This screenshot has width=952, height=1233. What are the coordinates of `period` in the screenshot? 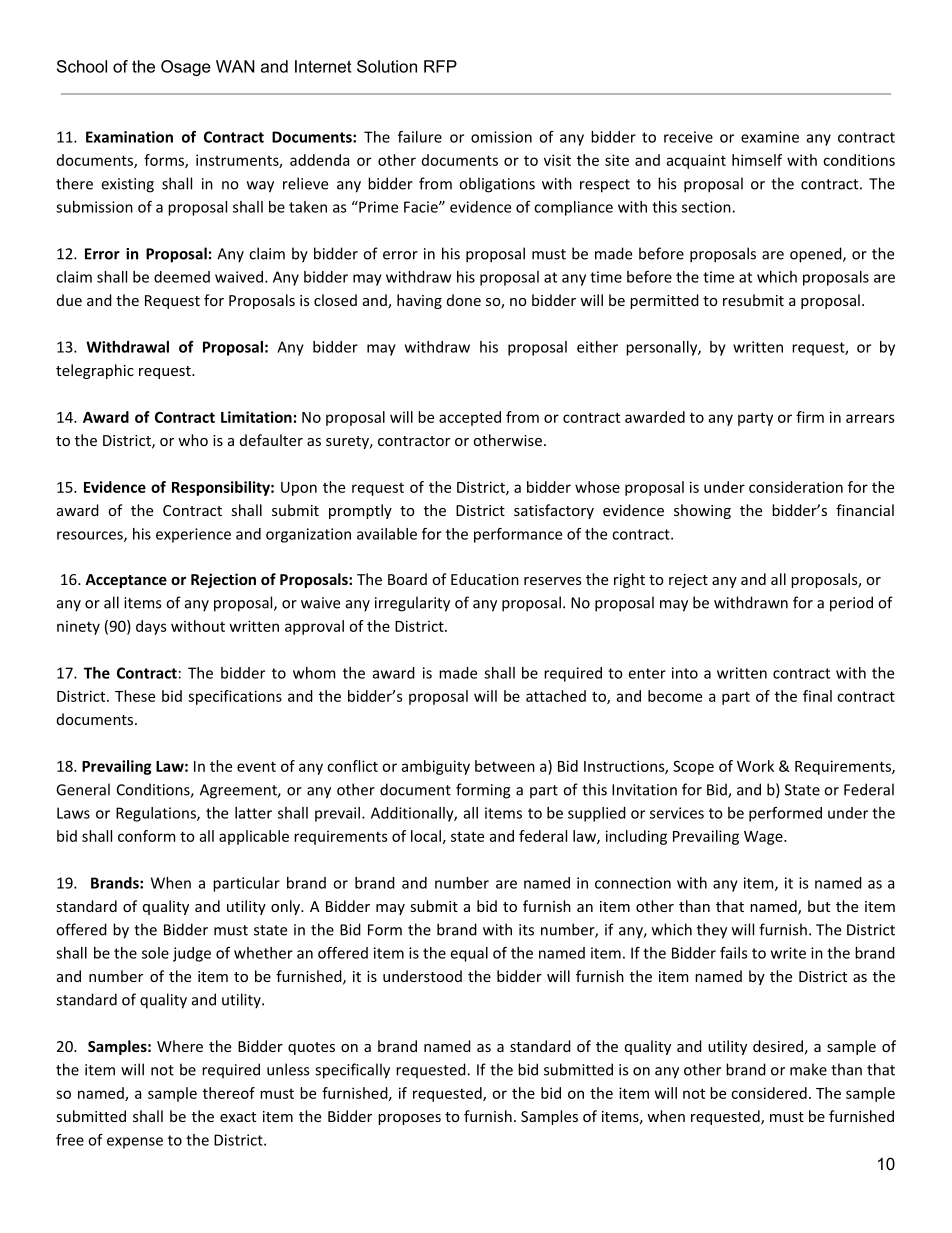 It's located at (851, 604).
